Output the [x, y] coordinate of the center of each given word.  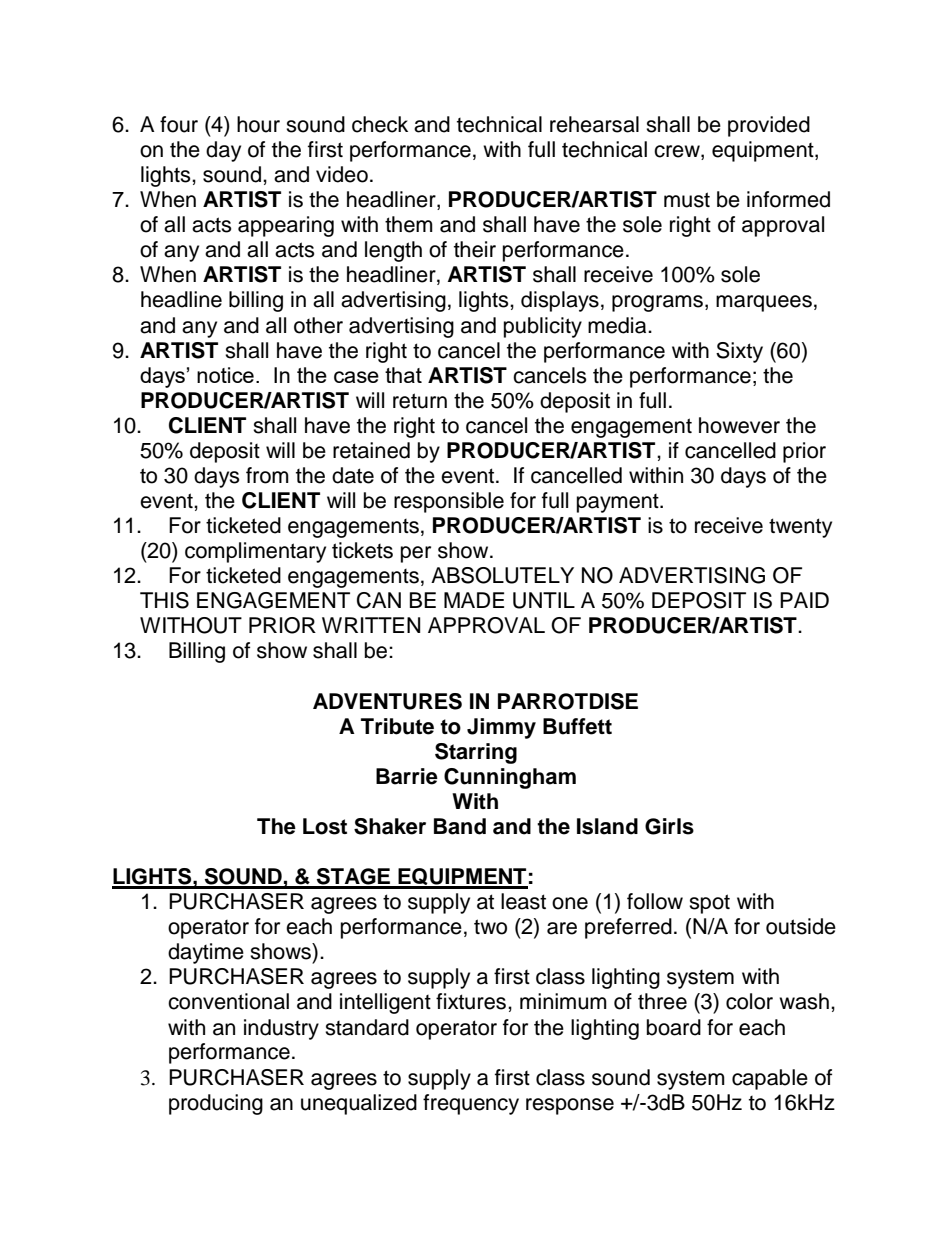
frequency [471, 1104]
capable [770, 1079]
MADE [474, 600]
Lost [325, 826]
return [420, 401]
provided [769, 126]
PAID [804, 600]
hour [258, 124]
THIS [164, 600]
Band [460, 826]
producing [216, 1104]
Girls [669, 826]
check [380, 124]
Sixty [739, 352]
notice [225, 375]
